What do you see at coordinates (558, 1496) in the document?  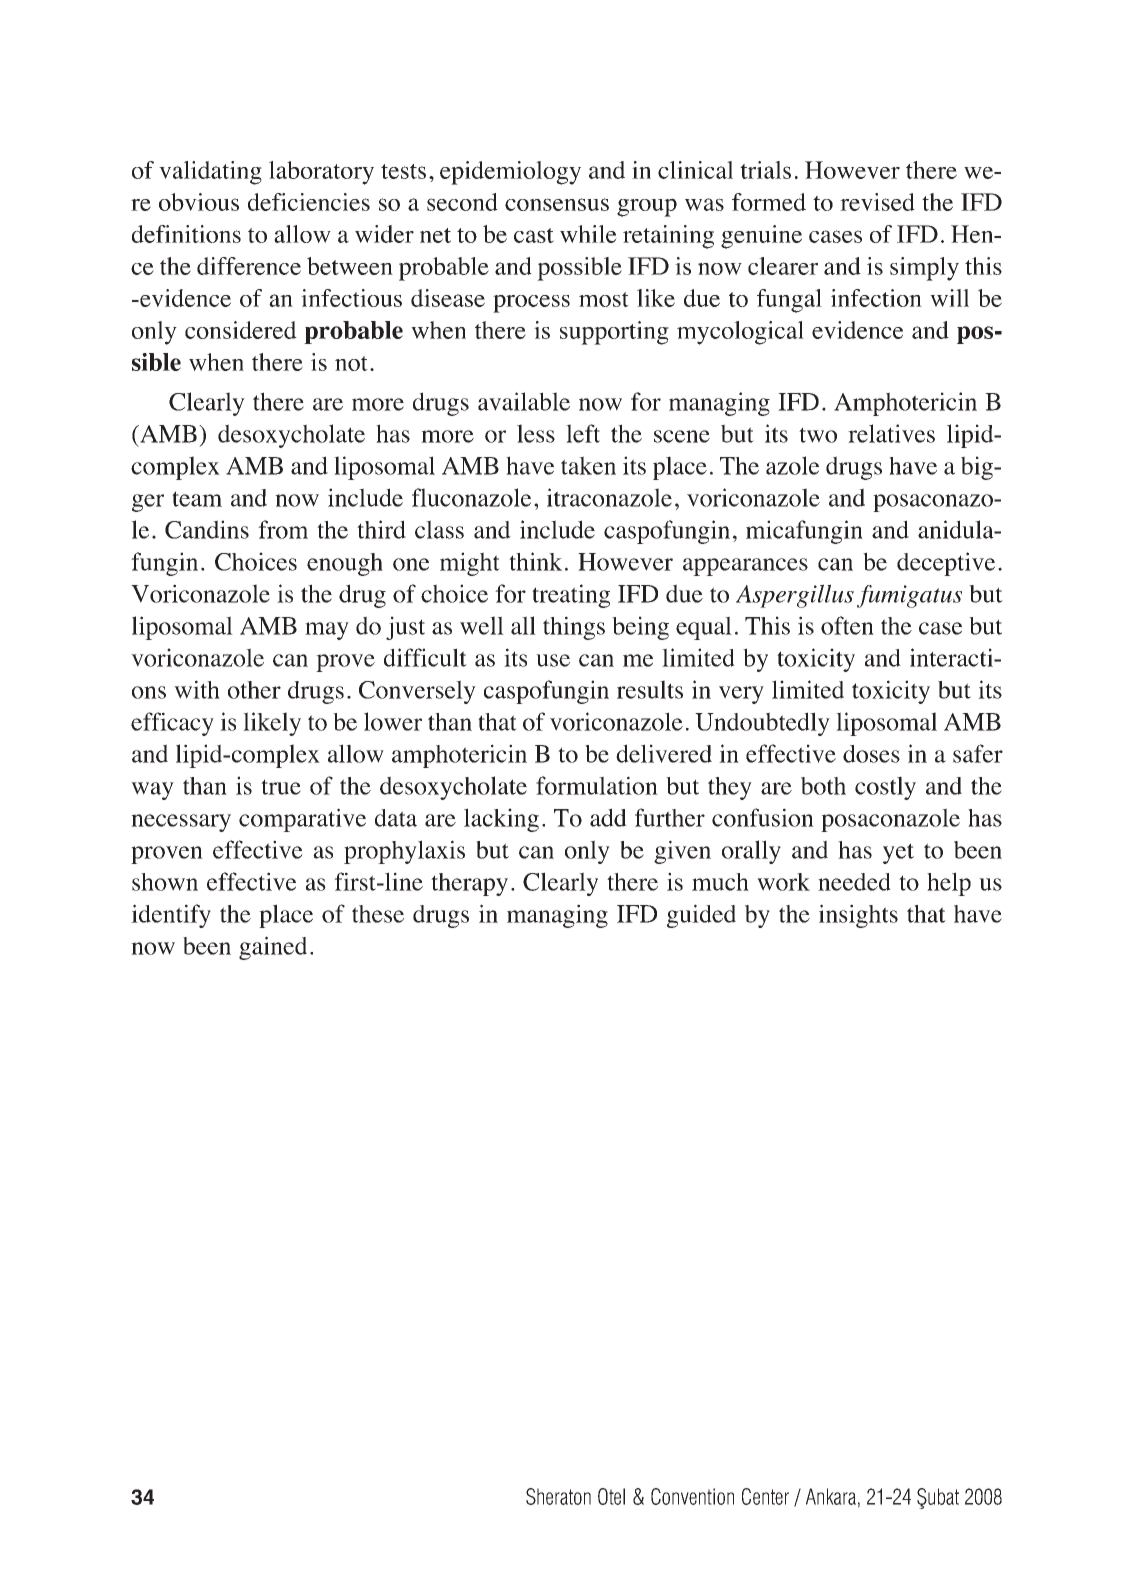 I see `Sheraton` at bounding box center [558, 1496].
